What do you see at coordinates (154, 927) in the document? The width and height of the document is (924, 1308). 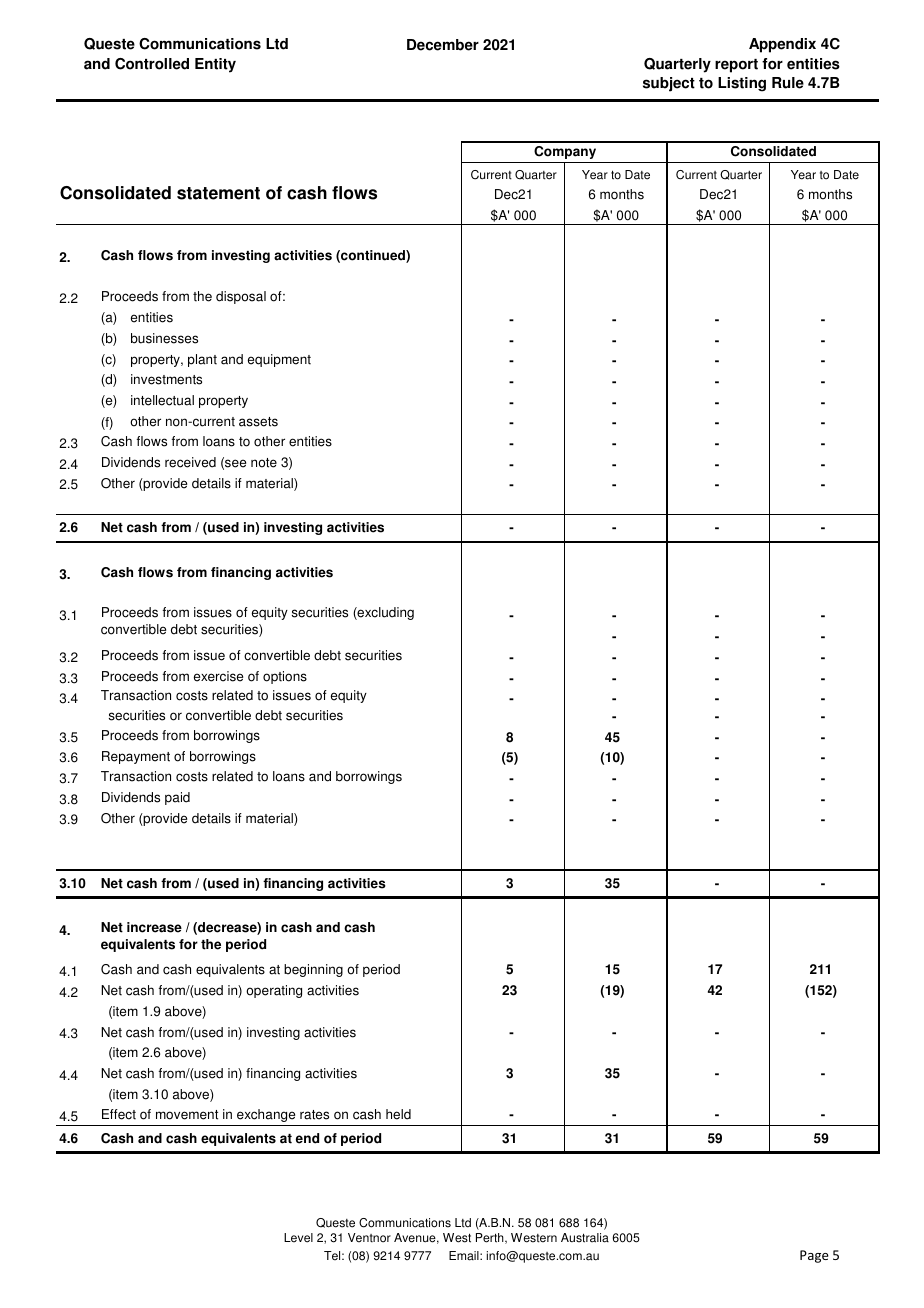 I see `increase` at bounding box center [154, 927].
